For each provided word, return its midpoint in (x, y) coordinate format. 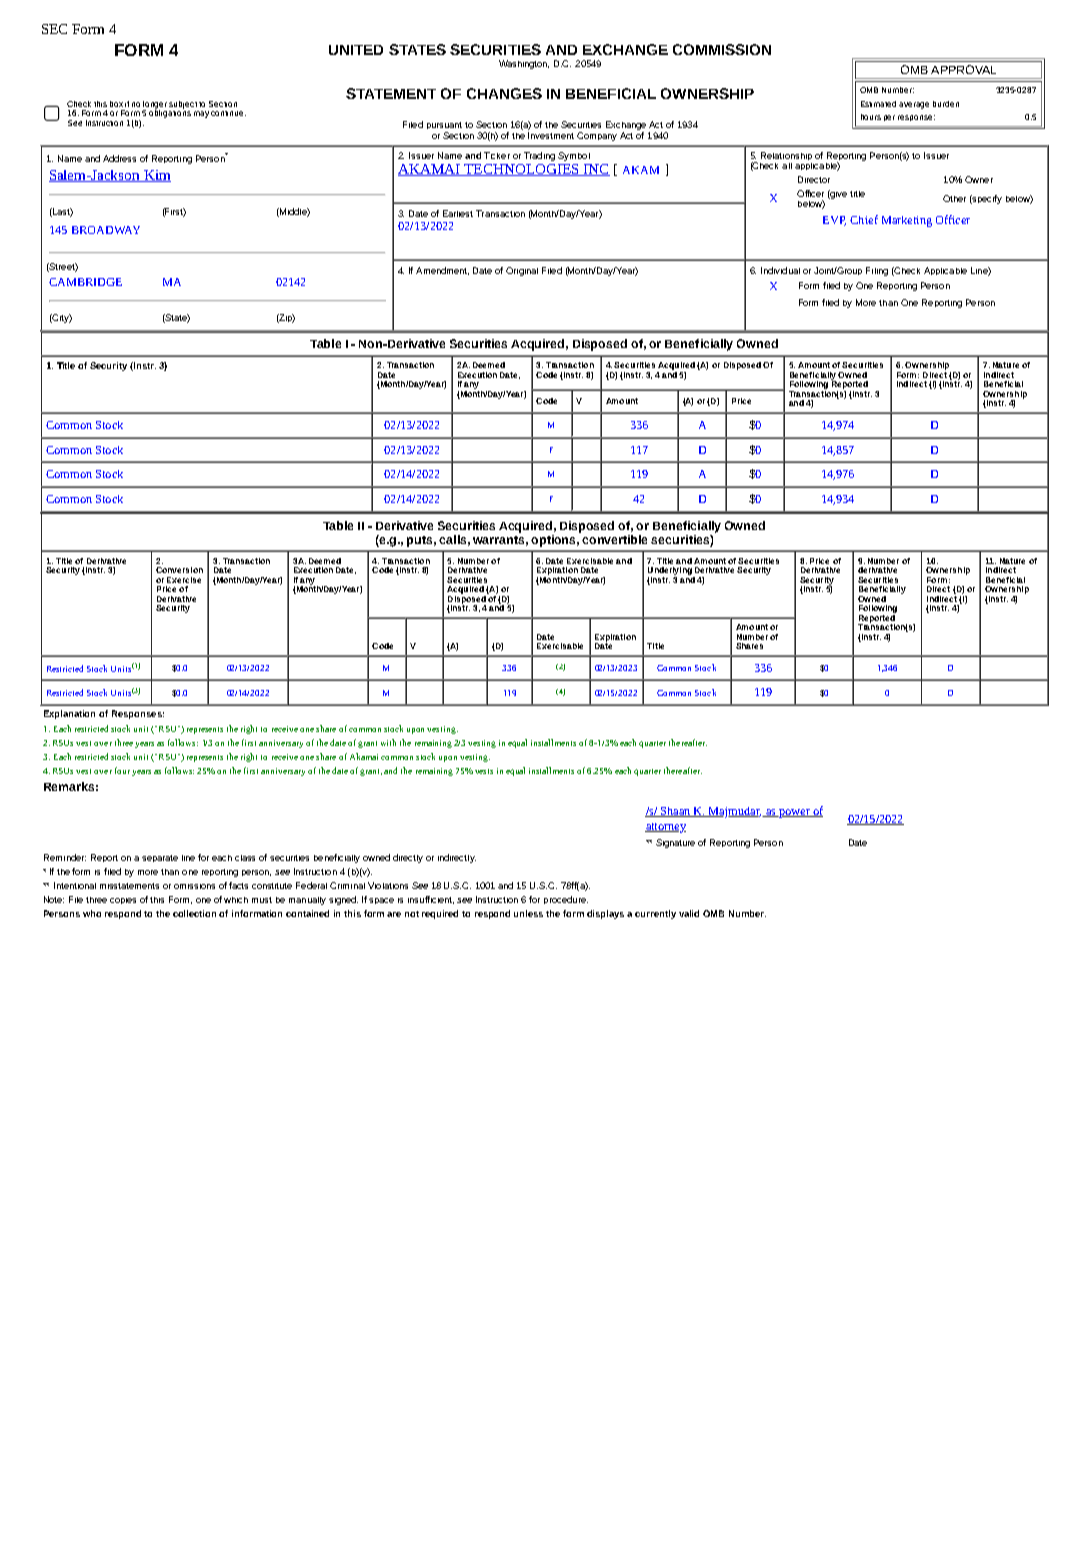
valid (689, 913)
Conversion (179, 570)
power (794, 813)
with (388, 742)
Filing (877, 271)
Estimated (878, 104)
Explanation (69, 714)
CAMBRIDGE (85, 282)
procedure (566, 900)
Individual (780, 270)
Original (522, 271)
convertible (614, 539)
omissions (194, 886)
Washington (524, 64)
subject (183, 105)
